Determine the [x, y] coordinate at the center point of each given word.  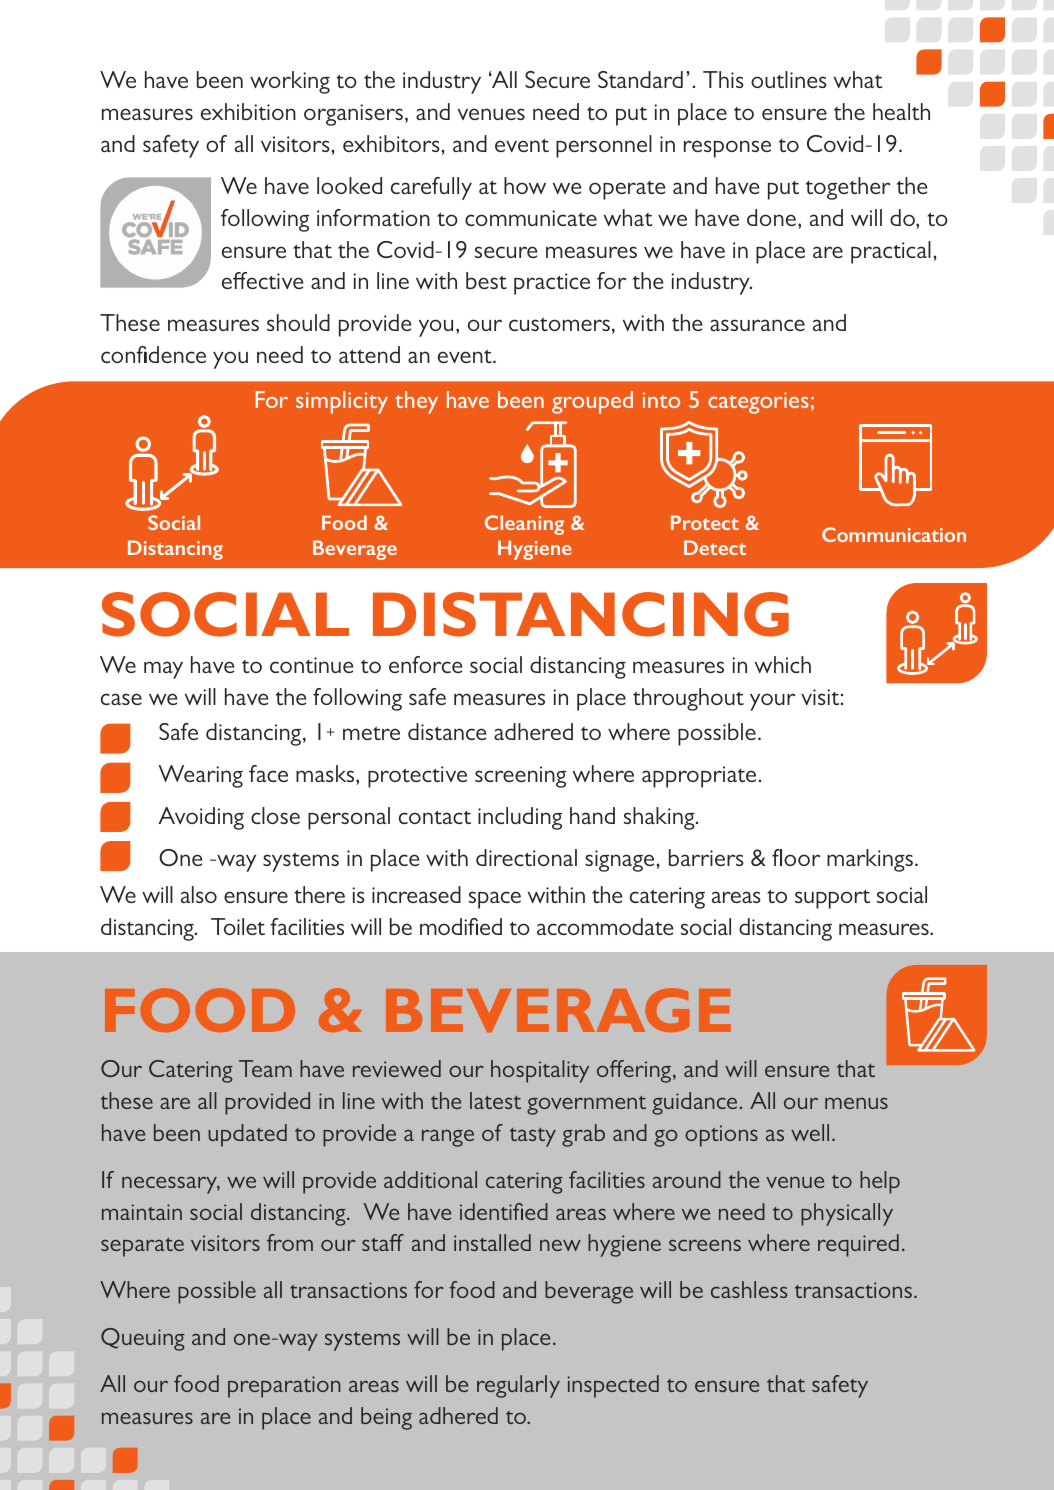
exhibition [248, 111]
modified [461, 926]
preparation [284, 1387]
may [163, 670]
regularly [518, 1386]
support [832, 899]
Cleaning [524, 525]
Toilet [238, 926]
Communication [894, 534]
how [525, 185]
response [727, 149]
